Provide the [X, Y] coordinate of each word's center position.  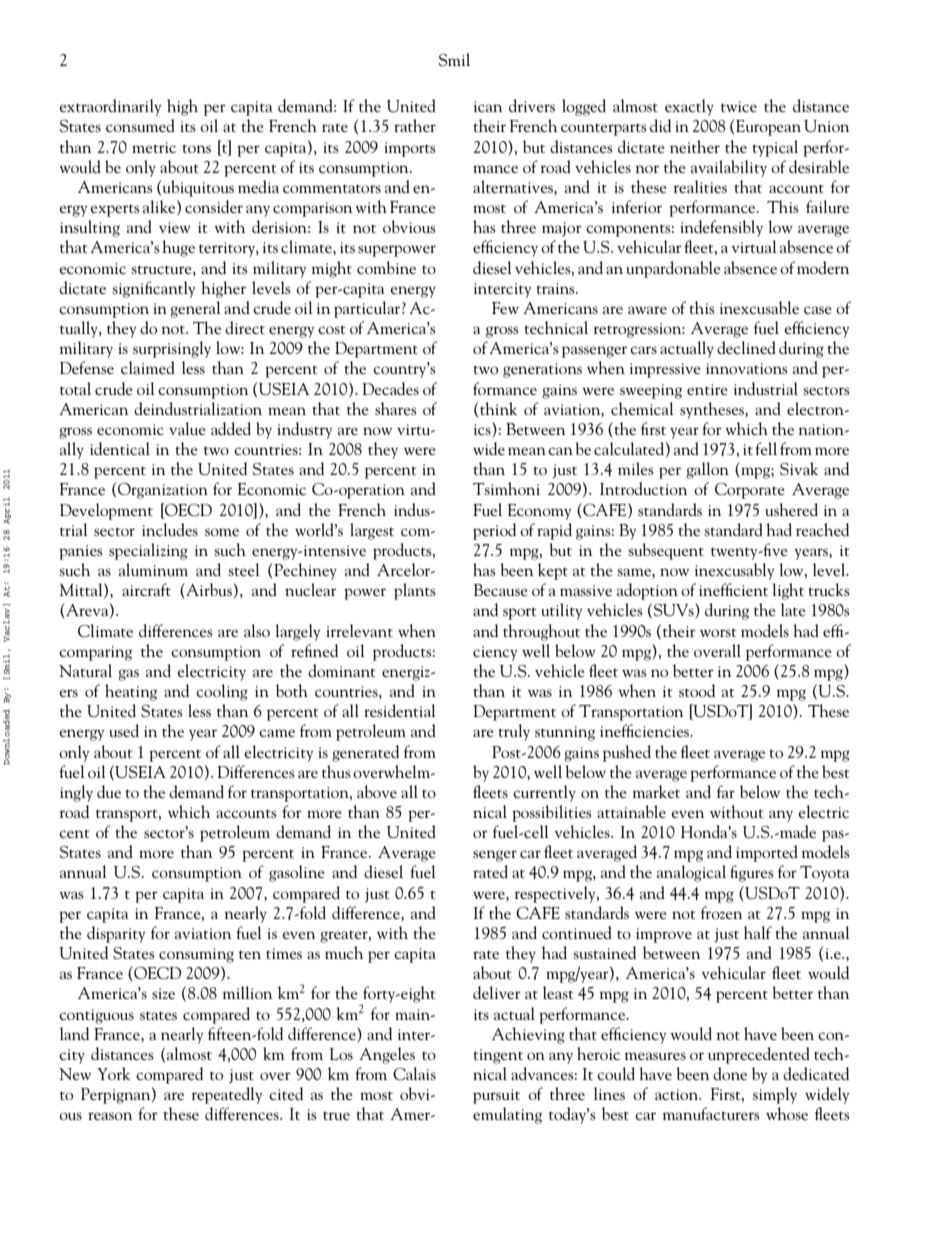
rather [415, 125]
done [730, 1073]
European [768, 128]
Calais [414, 1073]
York [113, 1073]
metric [154, 147]
